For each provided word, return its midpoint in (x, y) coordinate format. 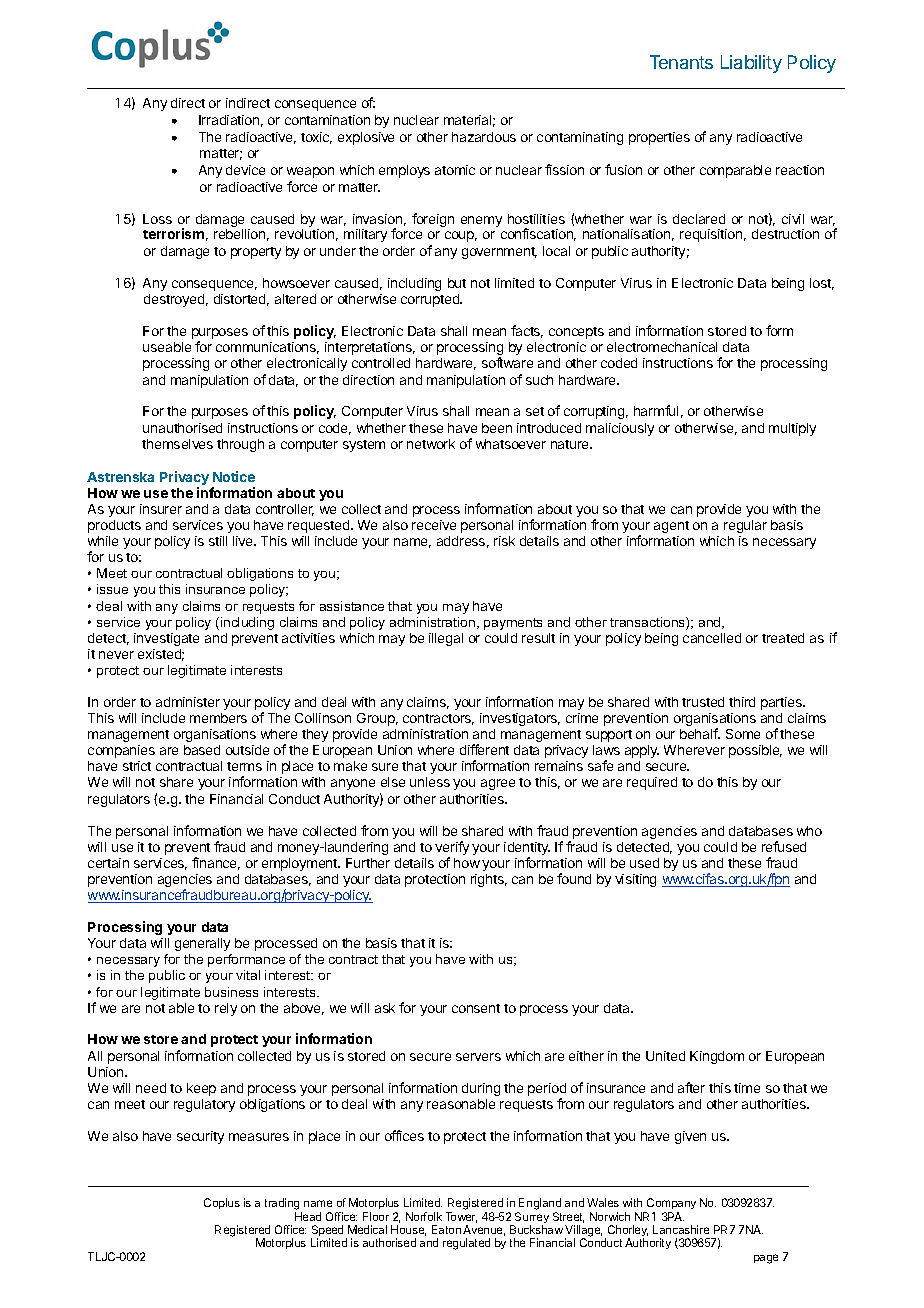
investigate (166, 639)
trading (283, 1205)
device (245, 170)
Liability (751, 64)
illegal (446, 639)
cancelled (712, 638)
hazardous (484, 137)
